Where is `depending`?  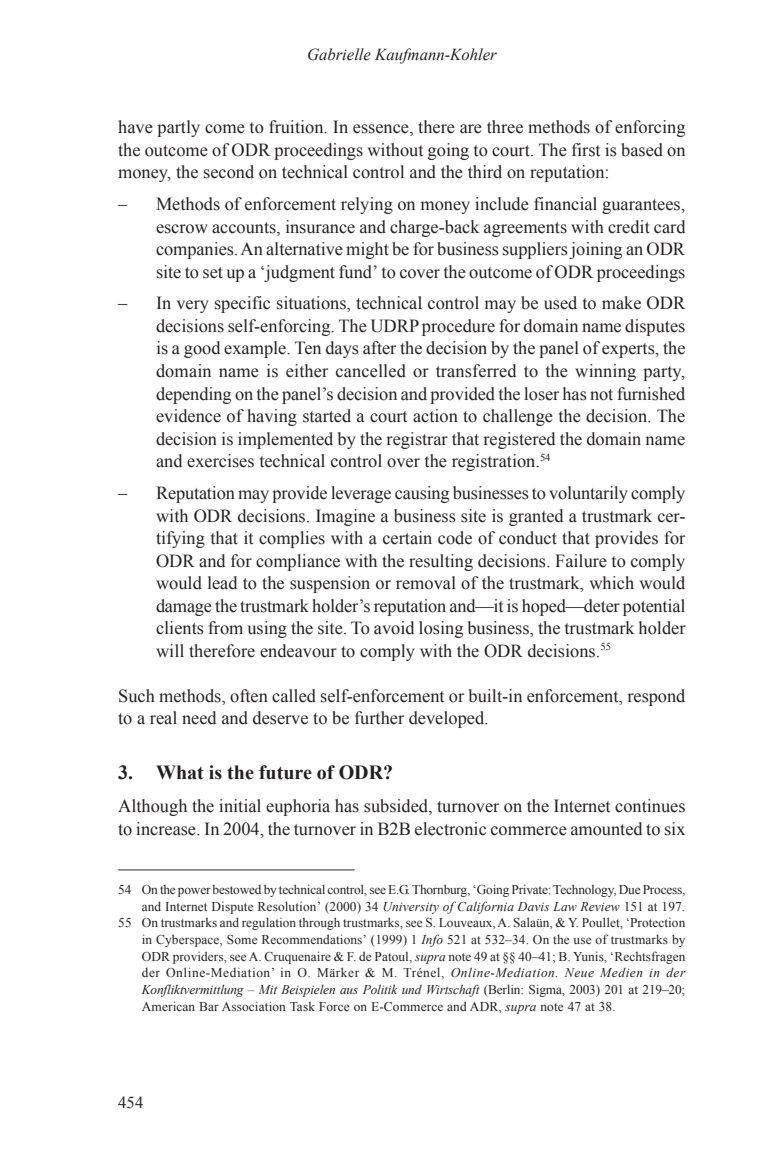 depending is located at coordinates (193, 395).
